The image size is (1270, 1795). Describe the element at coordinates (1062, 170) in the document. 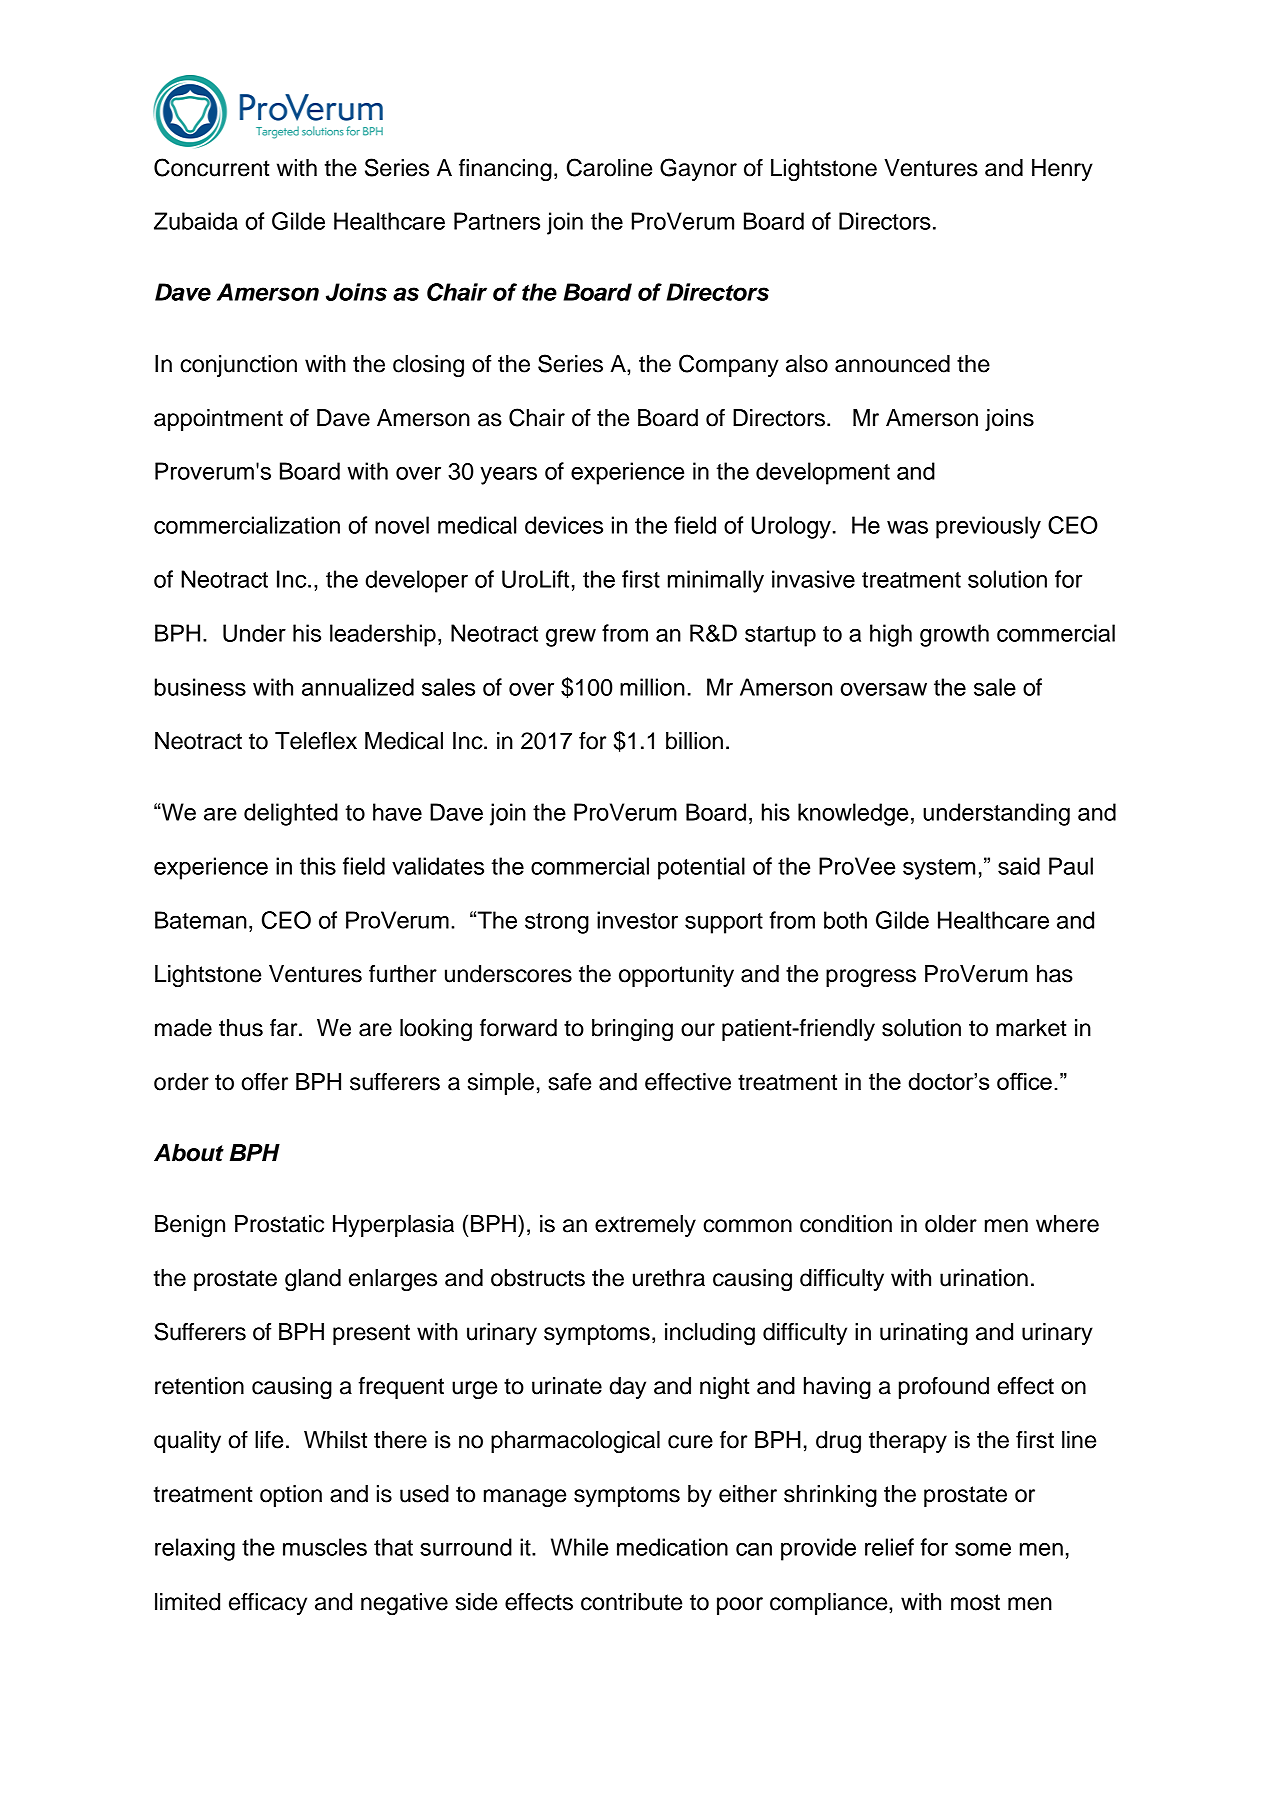

I see `Henry` at that location.
